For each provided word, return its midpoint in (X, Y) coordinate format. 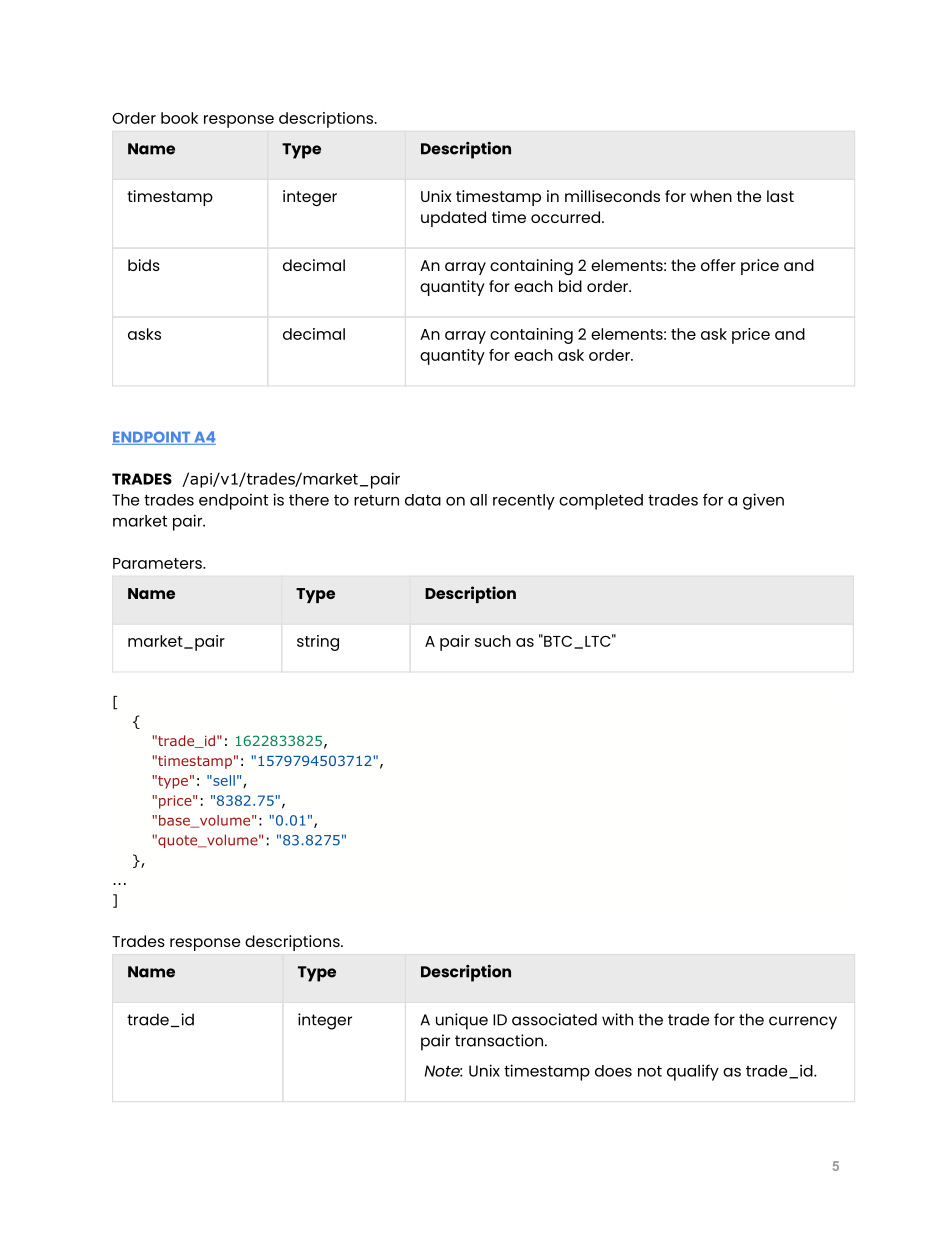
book (179, 118)
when (711, 196)
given (763, 501)
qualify (693, 1072)
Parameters (158, 563)
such (493, 641)
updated (453, 219)
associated (554, 1019)
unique (462, 1021)
